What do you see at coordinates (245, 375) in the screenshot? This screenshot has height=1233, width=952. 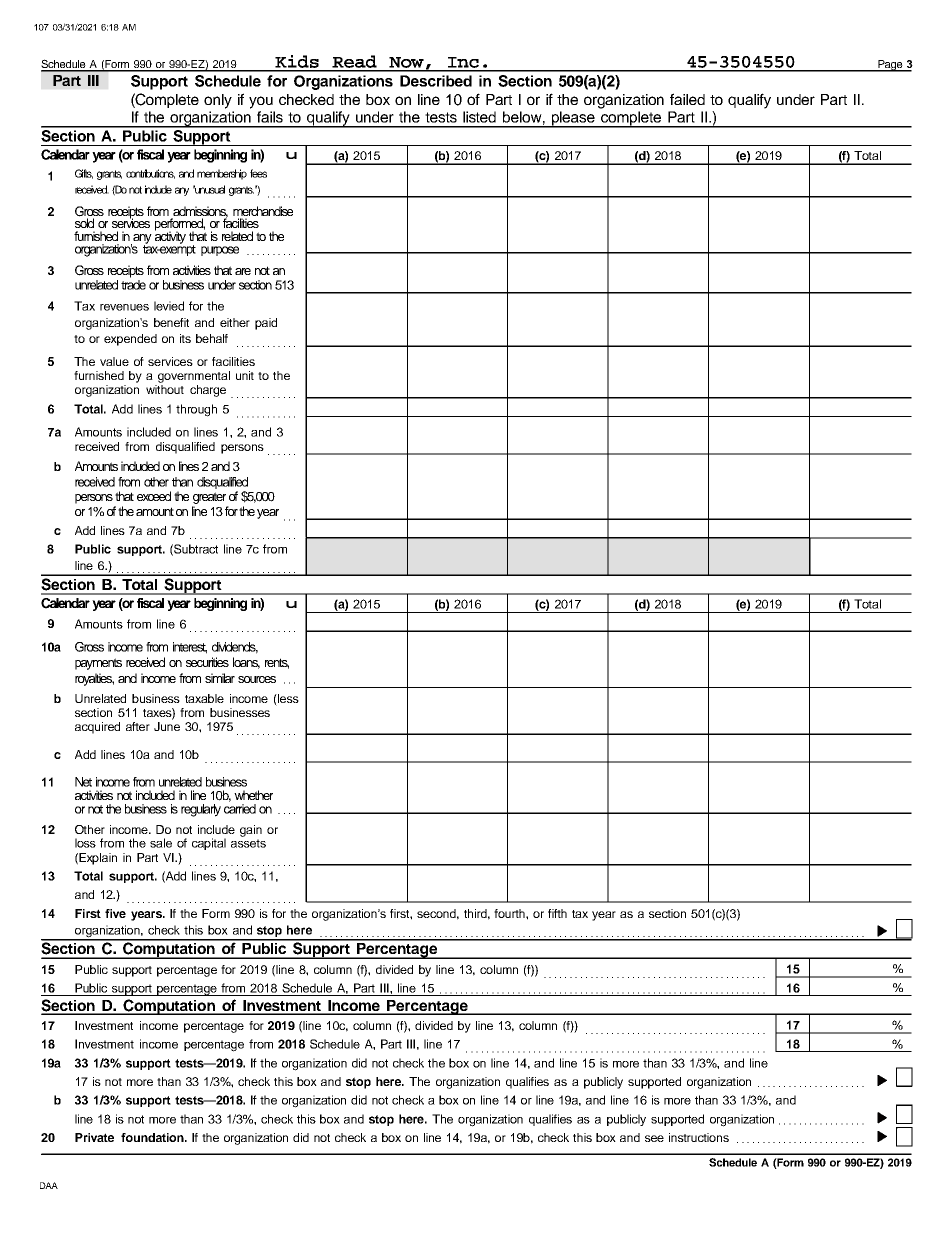 I see `unit` at bounding box center [245, 375].
